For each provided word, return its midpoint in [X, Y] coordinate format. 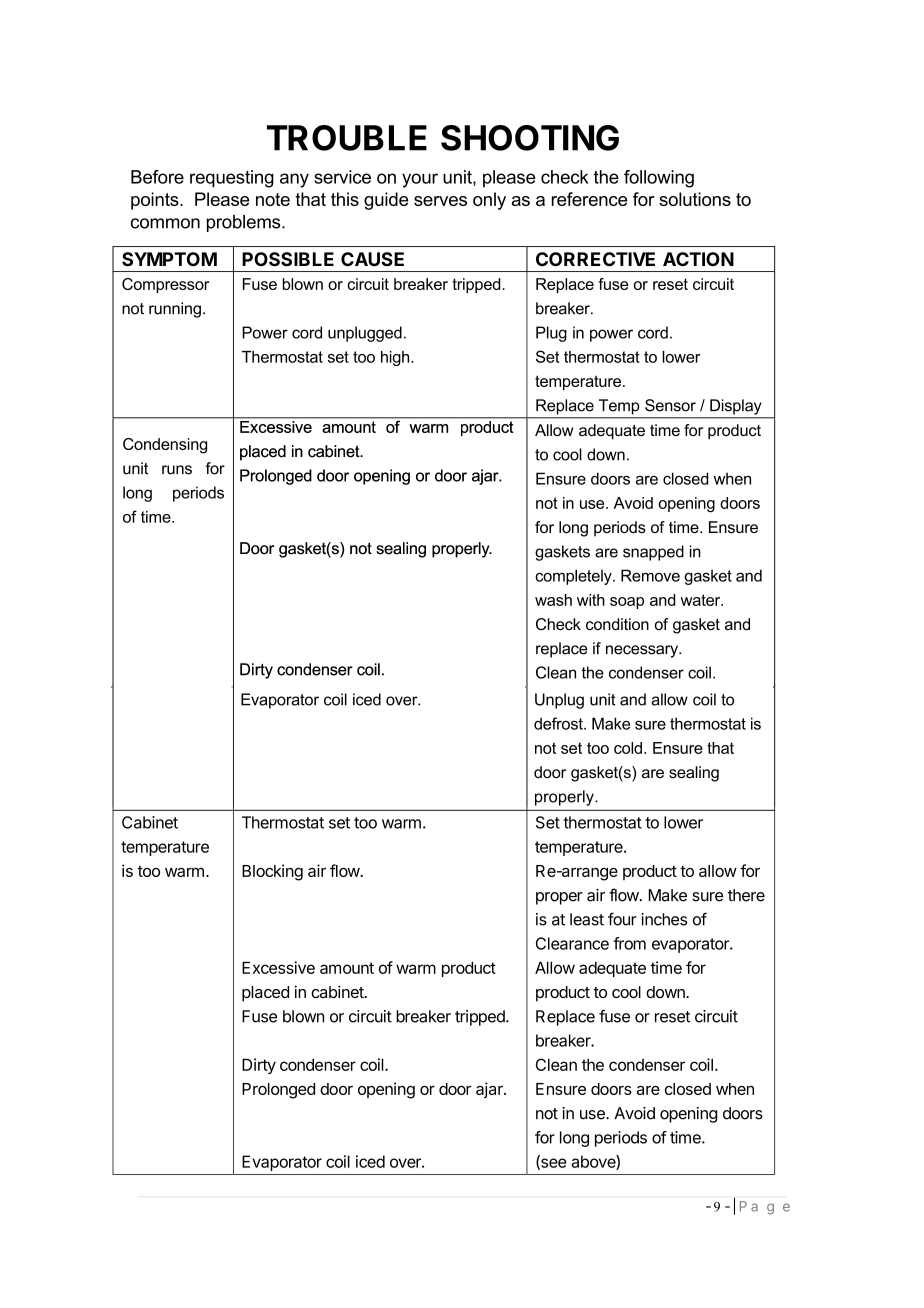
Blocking [272, 872]
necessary [643, 651]
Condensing [165, 446]
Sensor [670, 405]
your [420, 180]
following [659, 179]
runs [177, 470]
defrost [559, 723]
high [396, 358]
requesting [232, 179]
